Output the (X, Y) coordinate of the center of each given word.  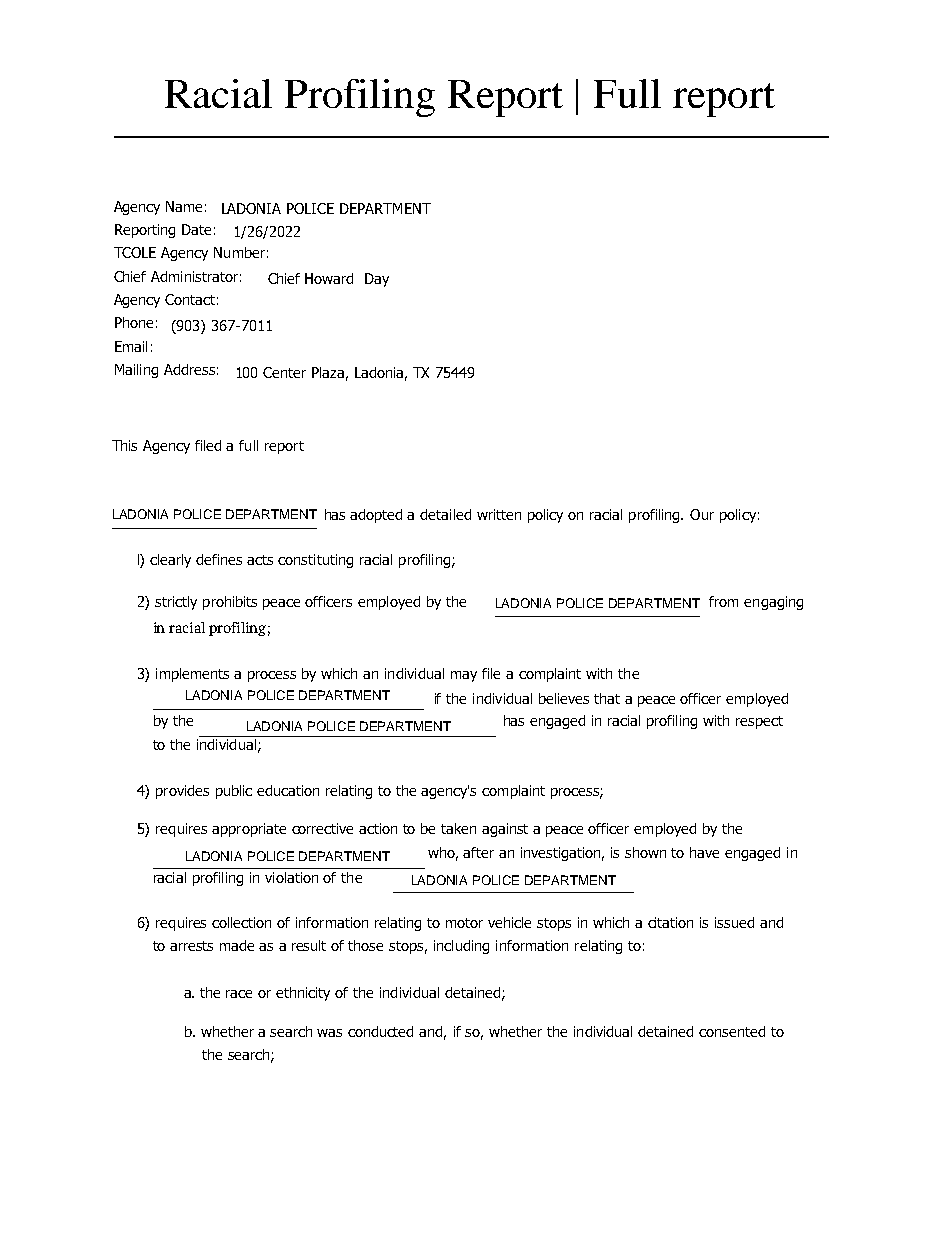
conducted (380, 1031)
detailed (445, 514)
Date (196, 229)
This (124, 445)
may (464, 676)
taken (458, 828)
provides (182, 792)
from (723, 601)
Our (702, 514)
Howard (329, 278)
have (704, 852)
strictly (176, 603)
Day (377, 280)
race (239, 994)
